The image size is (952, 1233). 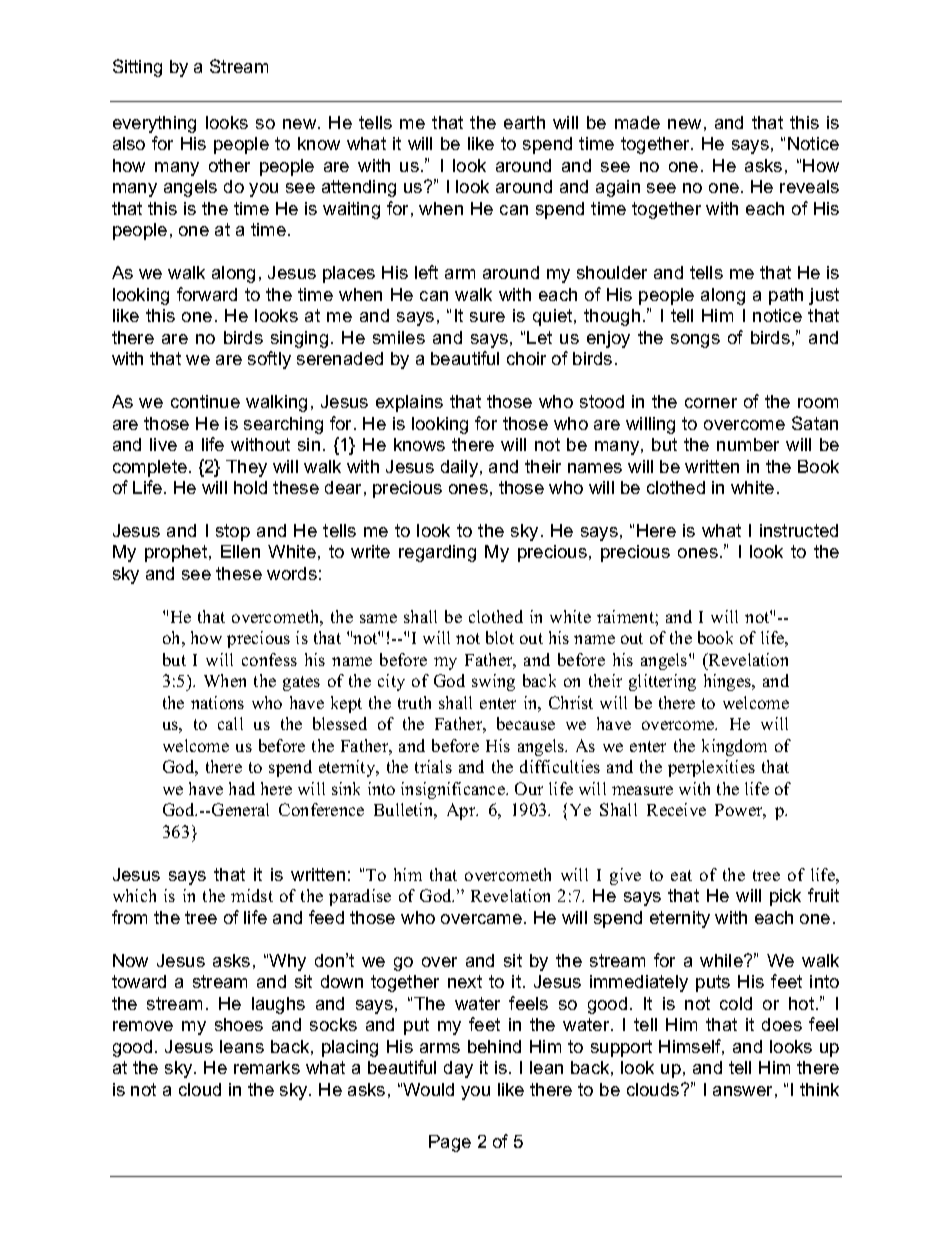 I want to click on earth, so click(x=524, y=122).
